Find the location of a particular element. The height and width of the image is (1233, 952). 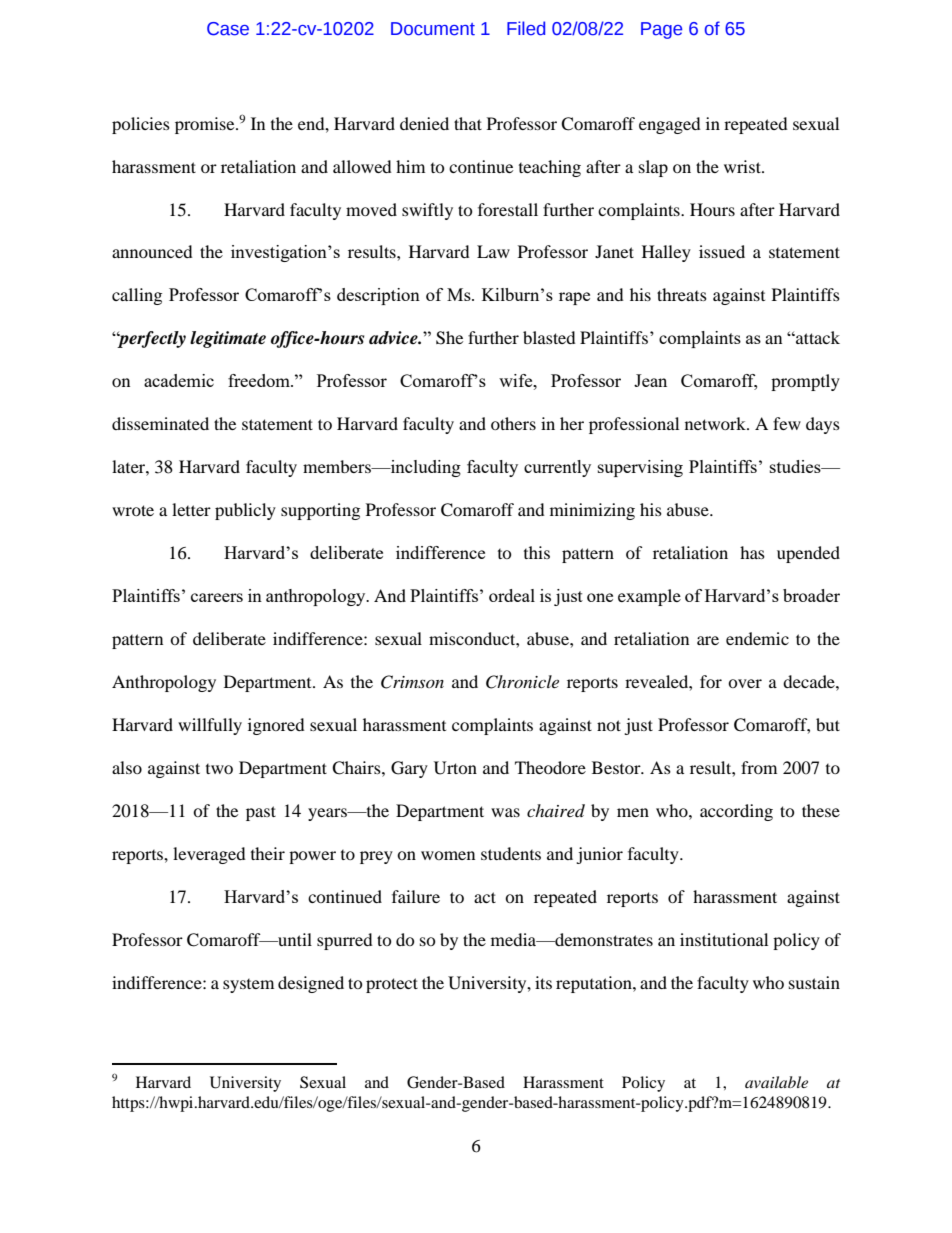

Page is located at coordinates (661, 30).
